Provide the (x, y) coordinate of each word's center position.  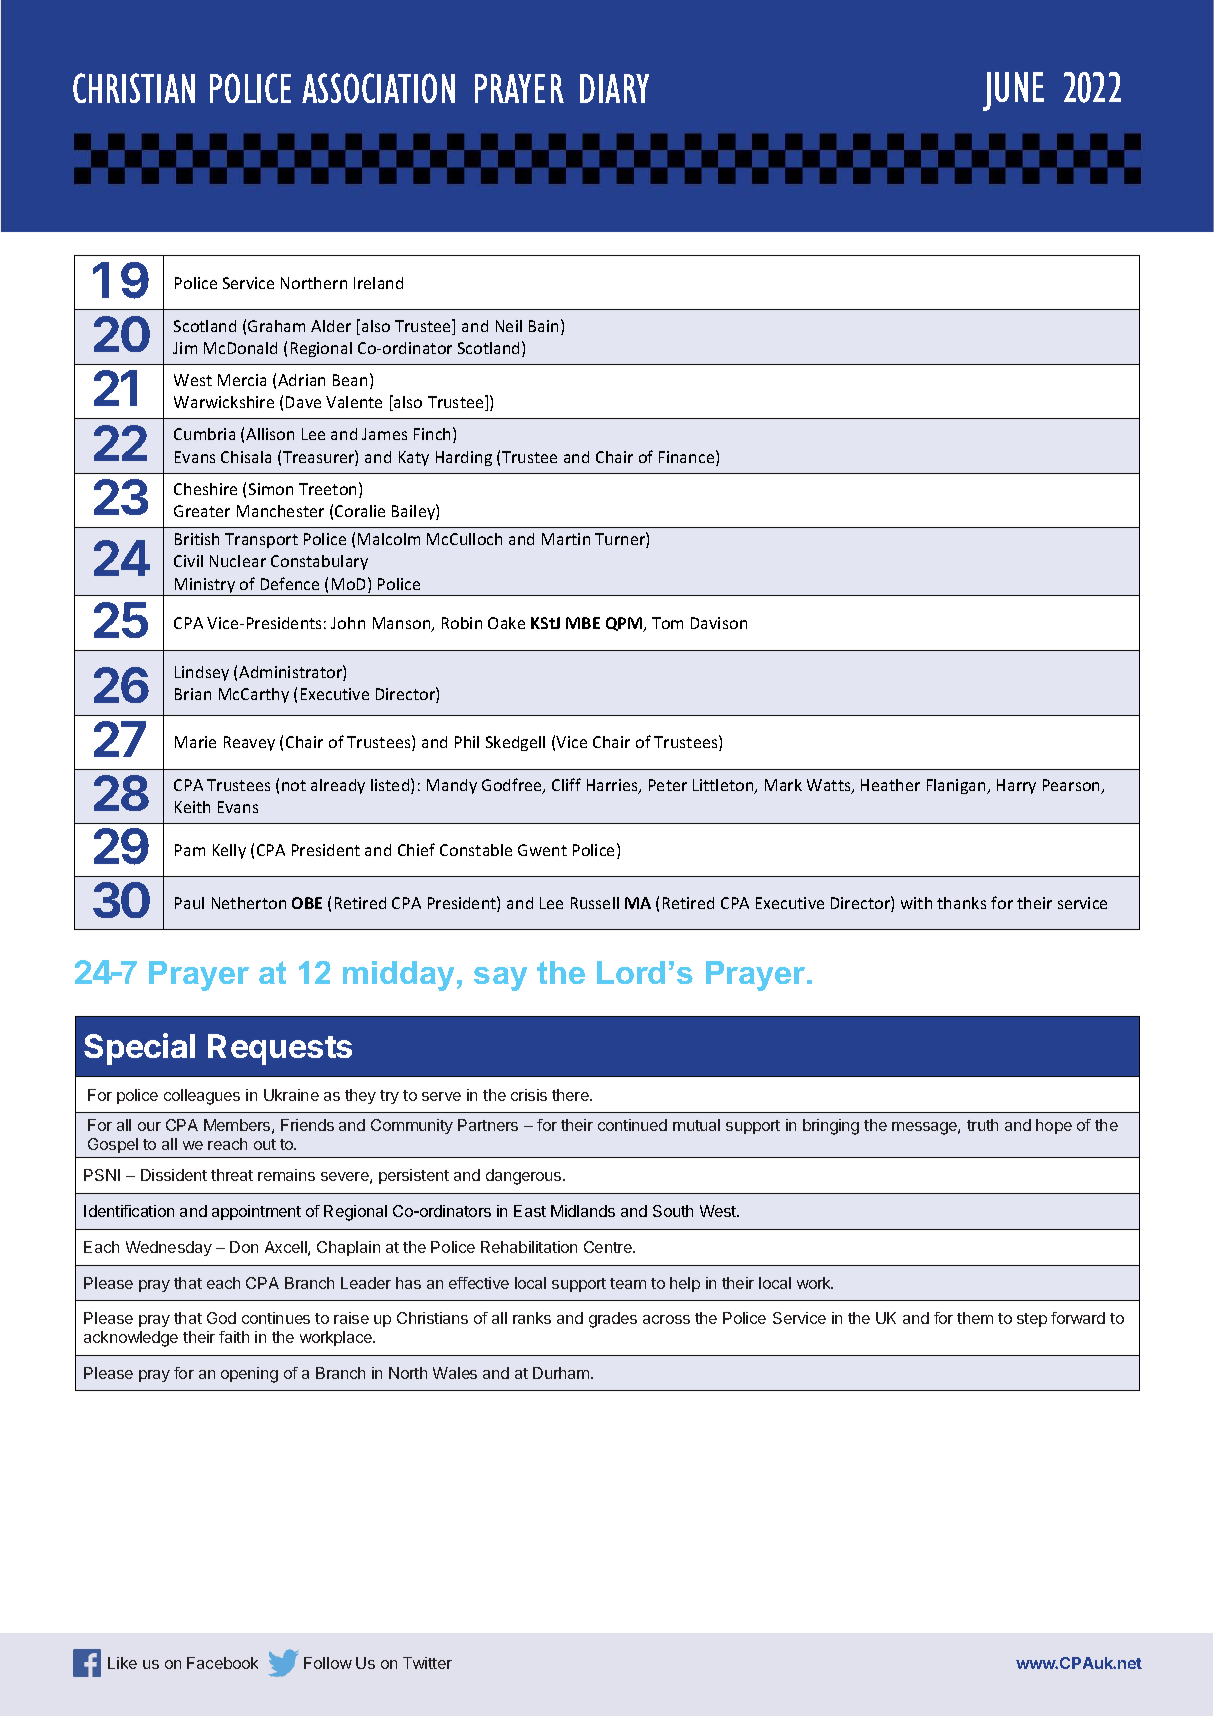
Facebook (222, 1663)
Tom (667, 623)
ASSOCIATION (378, 88)
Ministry (205, 587)
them (975, 1318)
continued (632, 1125)
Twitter (427, 1663)
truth (982, 1125)
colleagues (202, 1097)
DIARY (614, 88)
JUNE (1013, 91)
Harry (1016, 786)
